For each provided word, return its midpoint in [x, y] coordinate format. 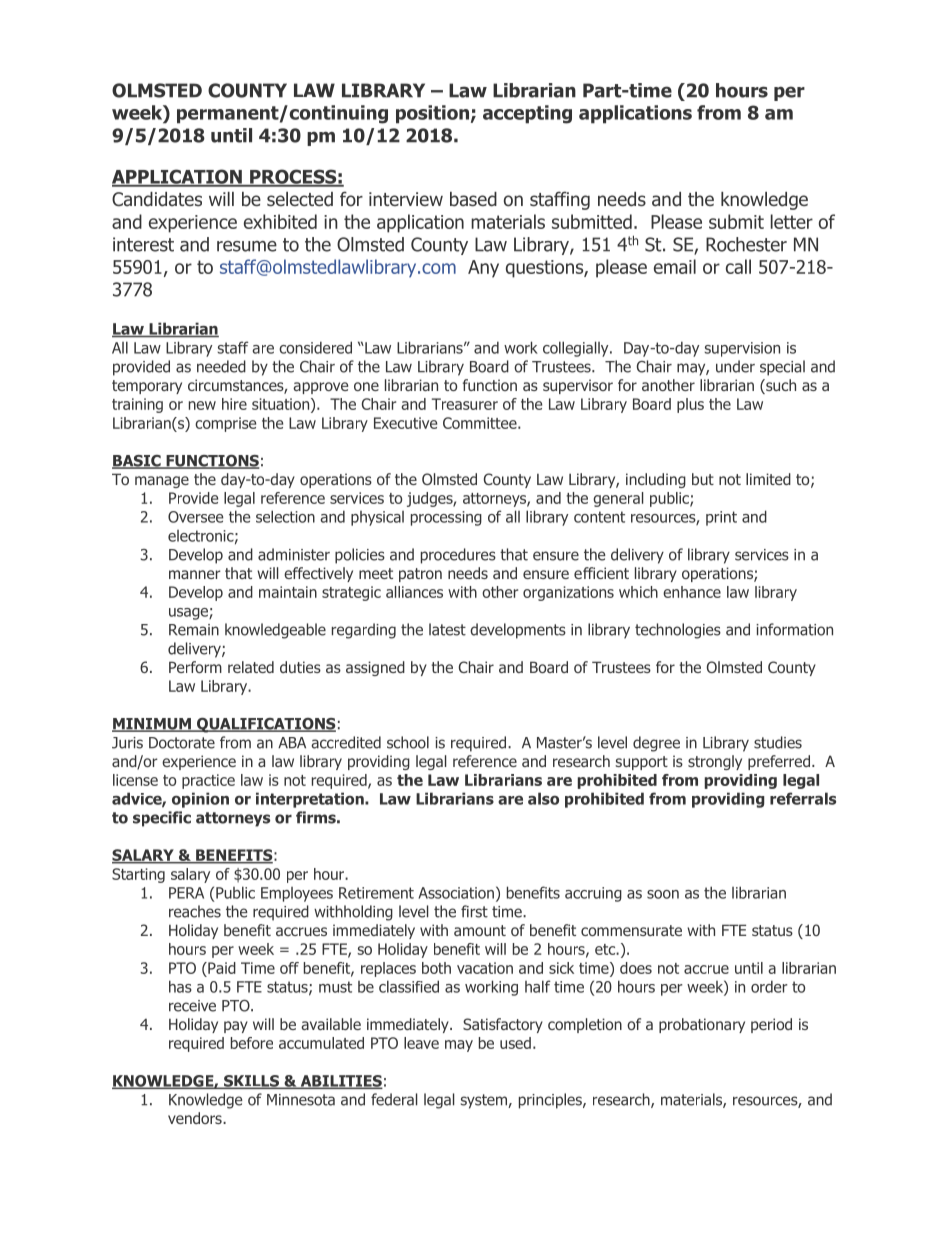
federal [394, 1099]
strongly [715, 762]
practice [208, 781]
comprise [225, 424]
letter [792, 221]
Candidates [157, 199]
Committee [481, 423]
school [408, 742]
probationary [702, 1025]
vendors [196, 1118]
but [703, 479]
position [432, 114]
